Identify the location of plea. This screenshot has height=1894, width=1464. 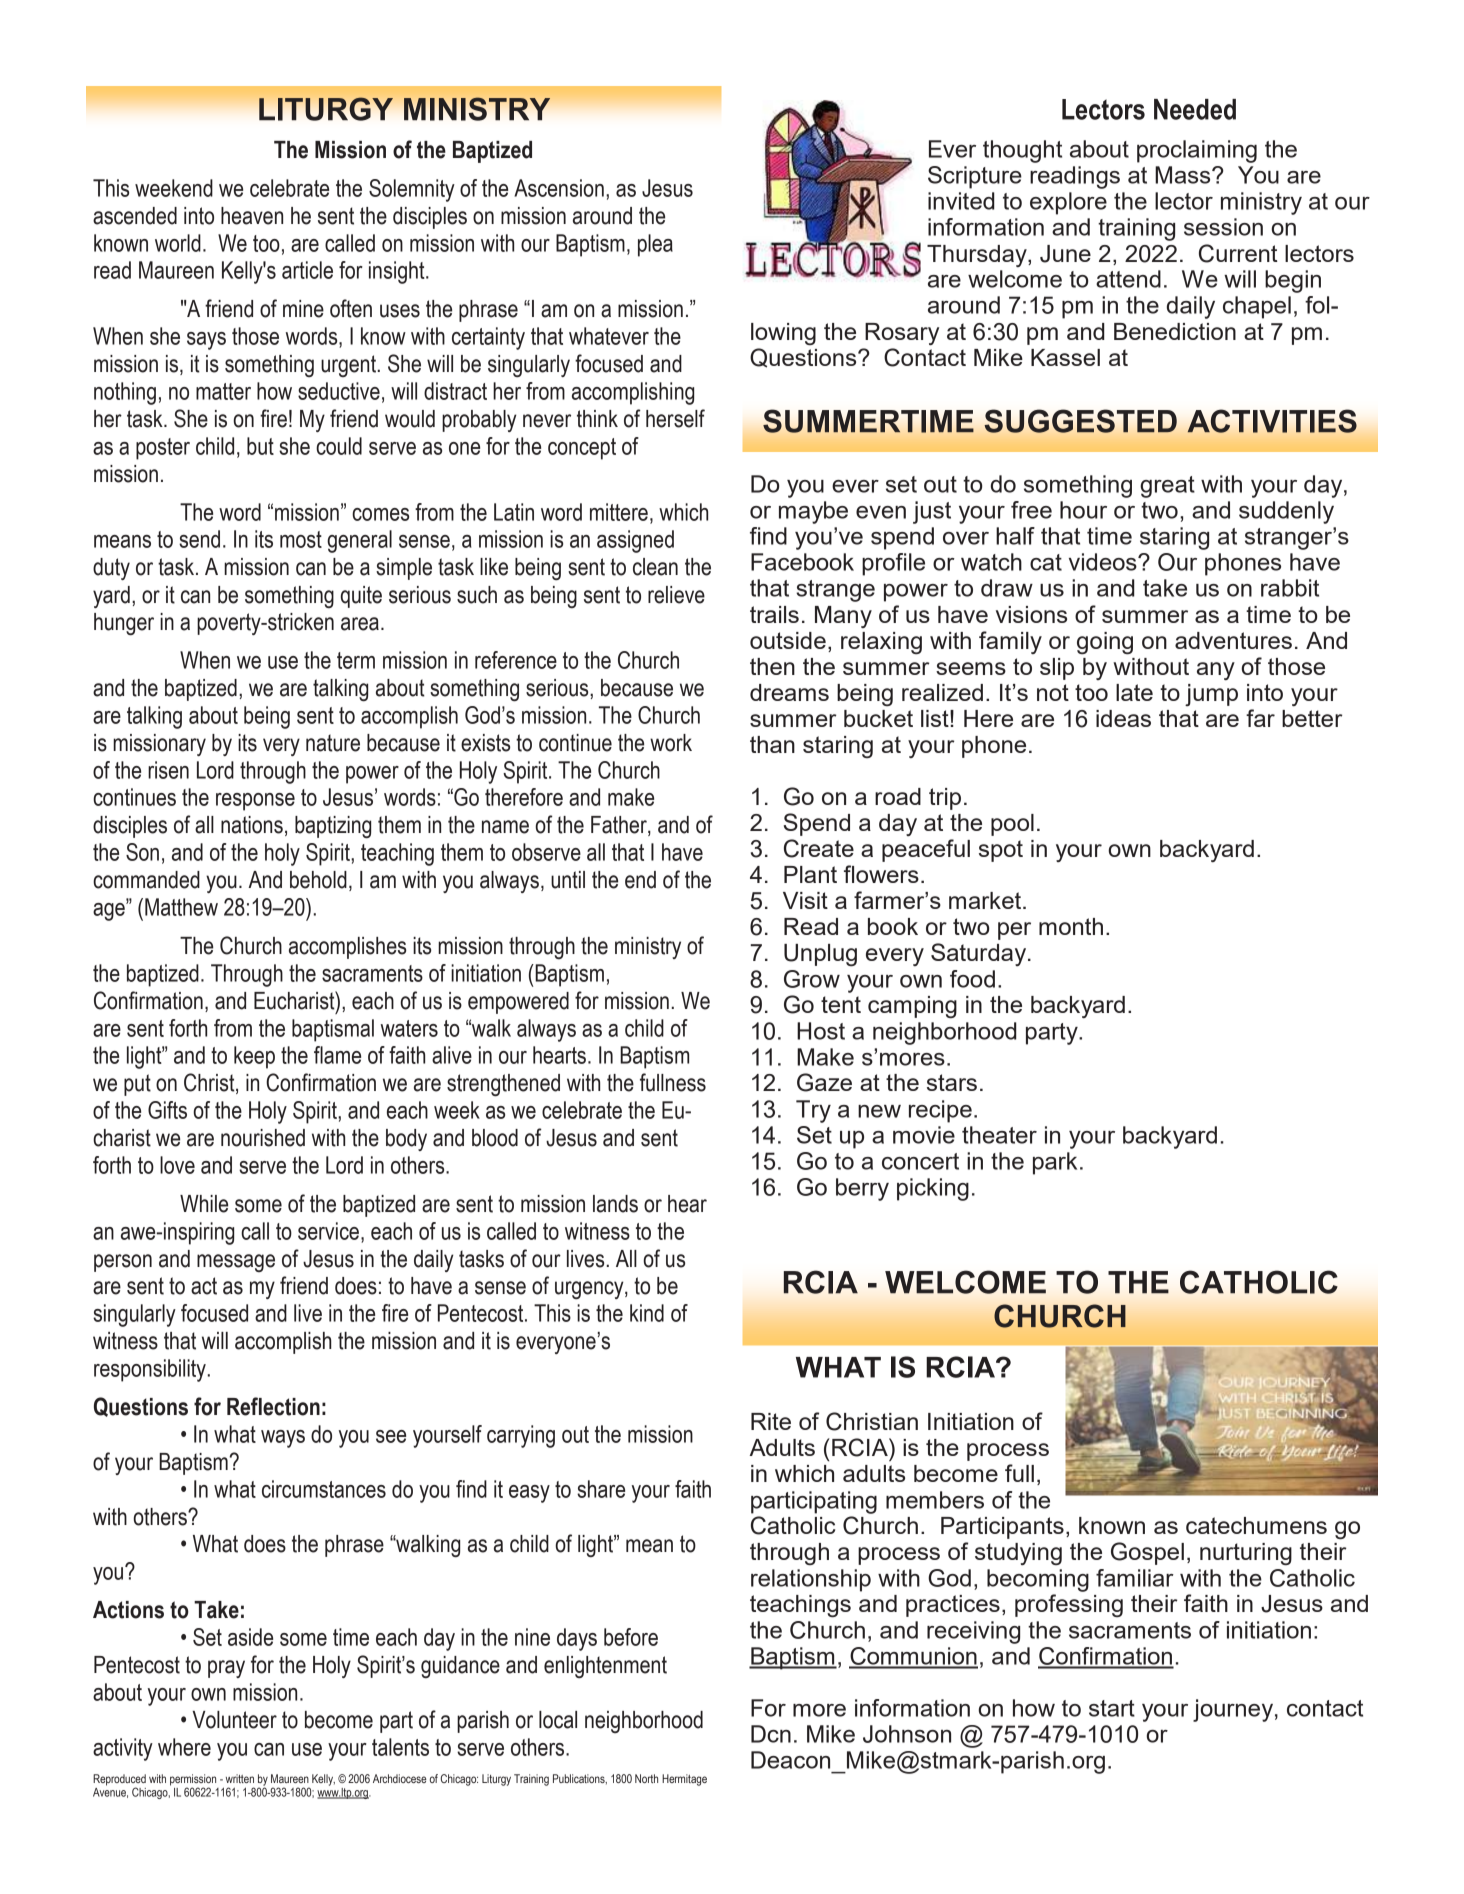
(655, 245).
